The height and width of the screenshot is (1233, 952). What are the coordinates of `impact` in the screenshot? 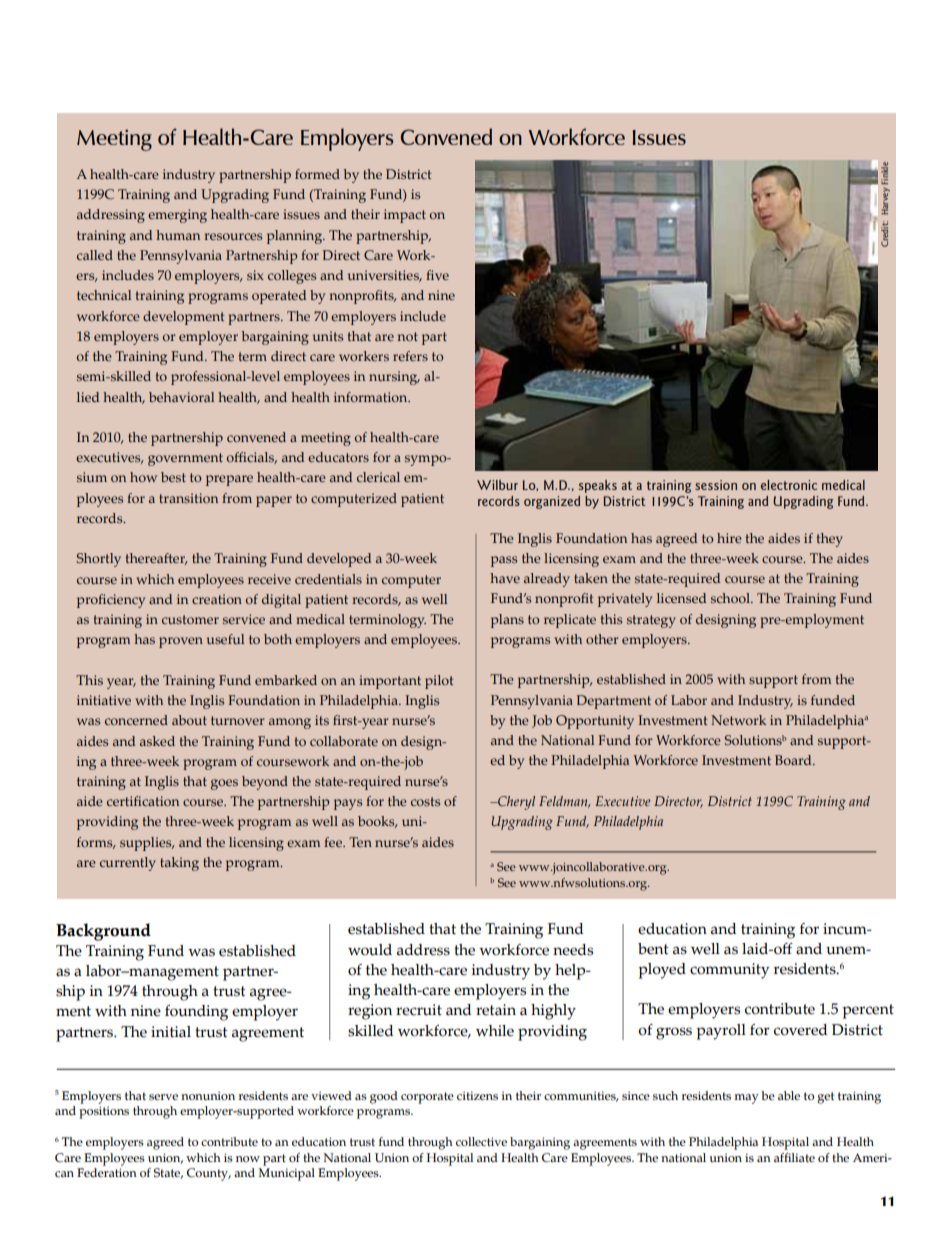 It's located at (405, 216).
